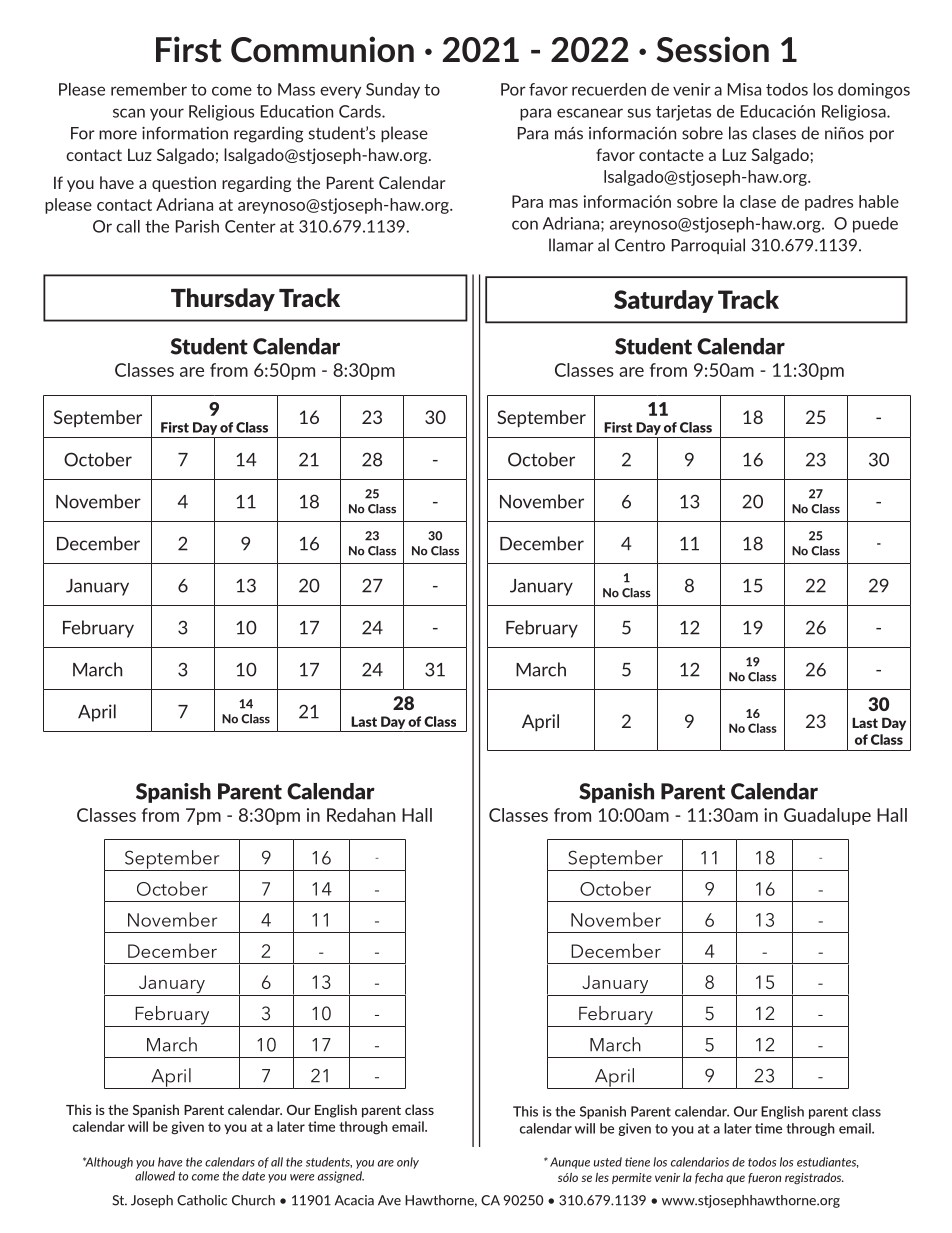 The image size is (952, 1233). I want to click on Sunday, so click(393, 91).
